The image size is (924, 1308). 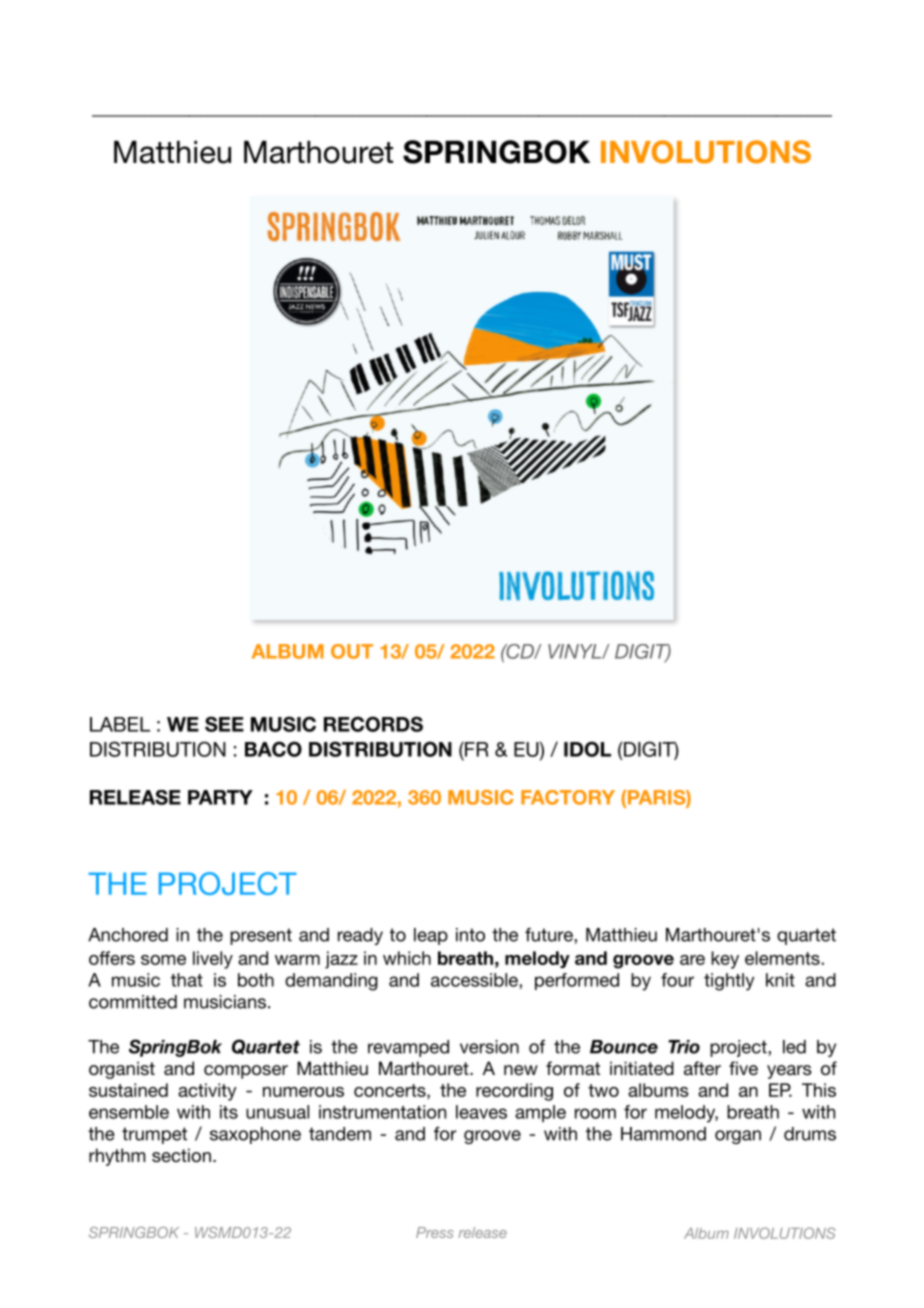 What do you see at coordinates (434, 1232) in the screenshot?
I see `Press` at bounding box center [434, 1232].
